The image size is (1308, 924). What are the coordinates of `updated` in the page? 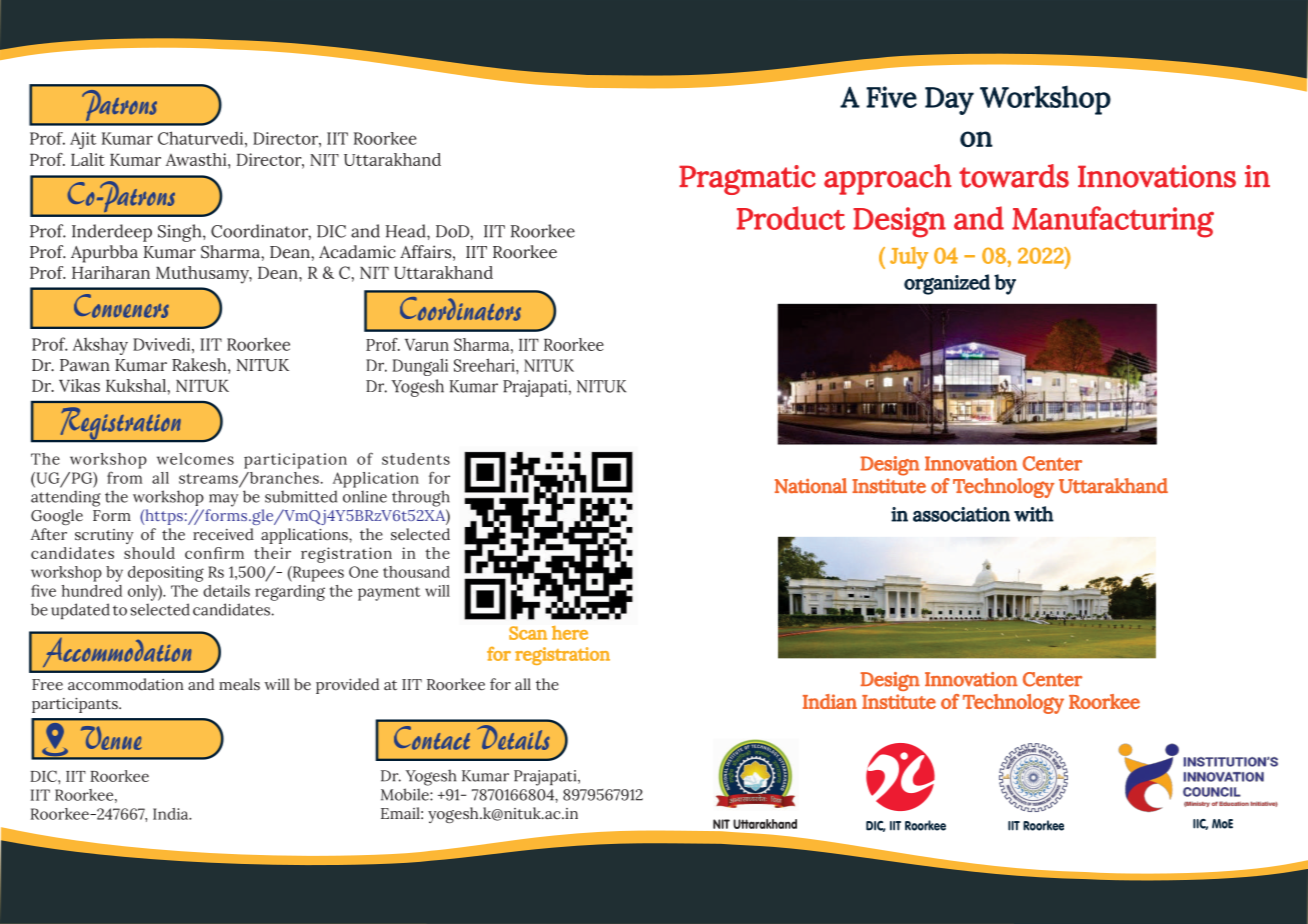 It's located at (80, 611).
